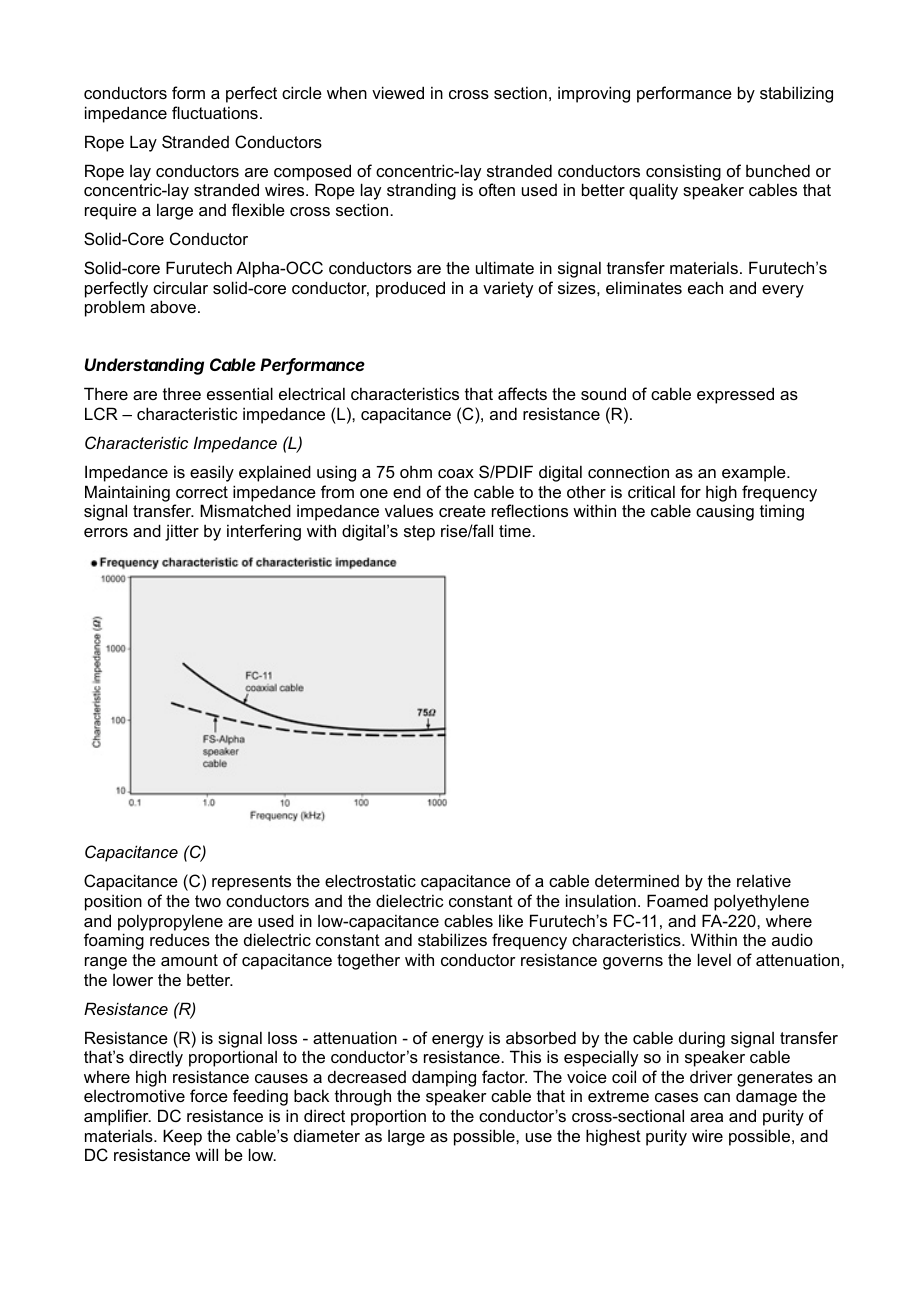  Describe the element at coordinates (782, 512) in the image. I see `timing` at that location.
